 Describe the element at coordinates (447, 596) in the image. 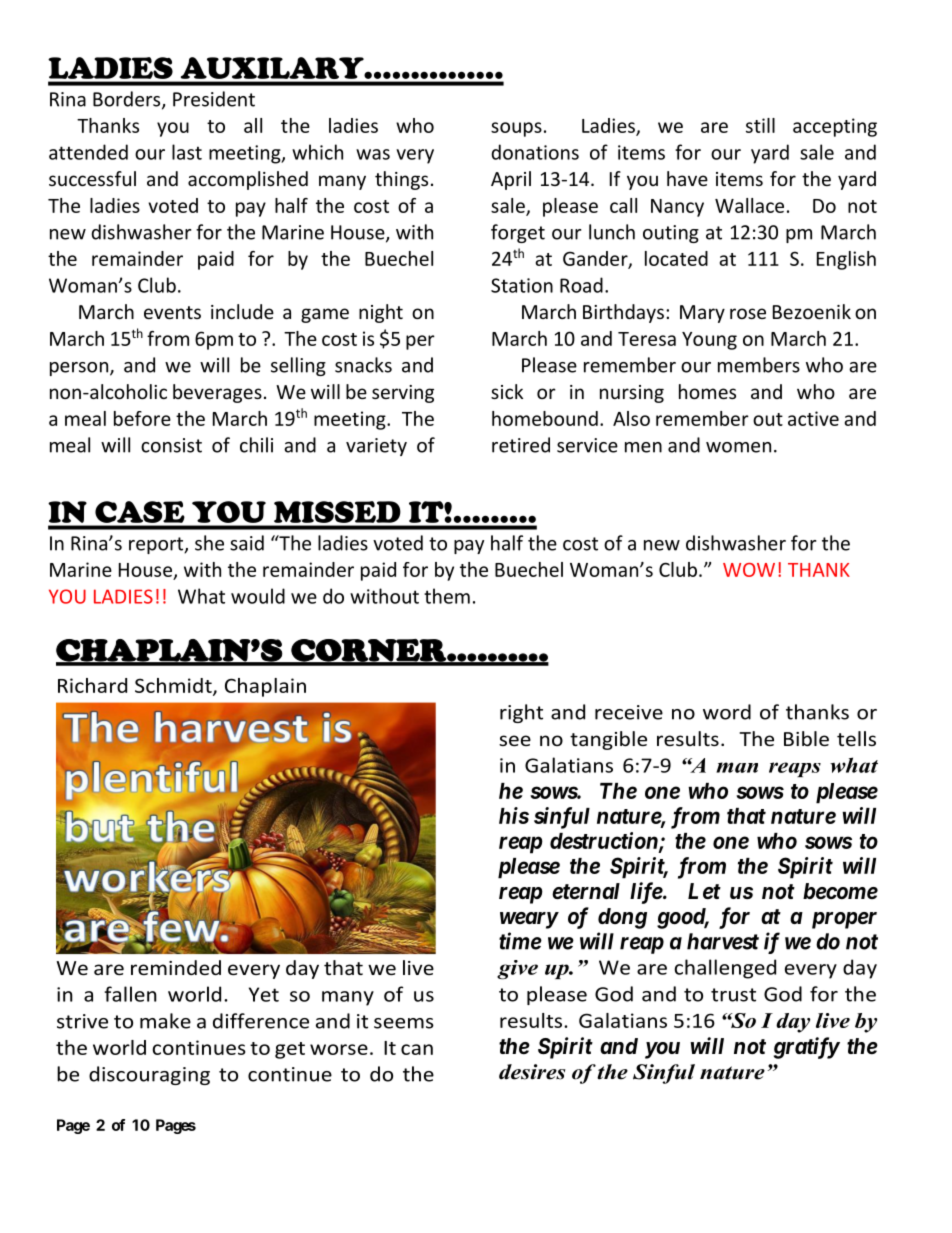

I see `them` at that location.
